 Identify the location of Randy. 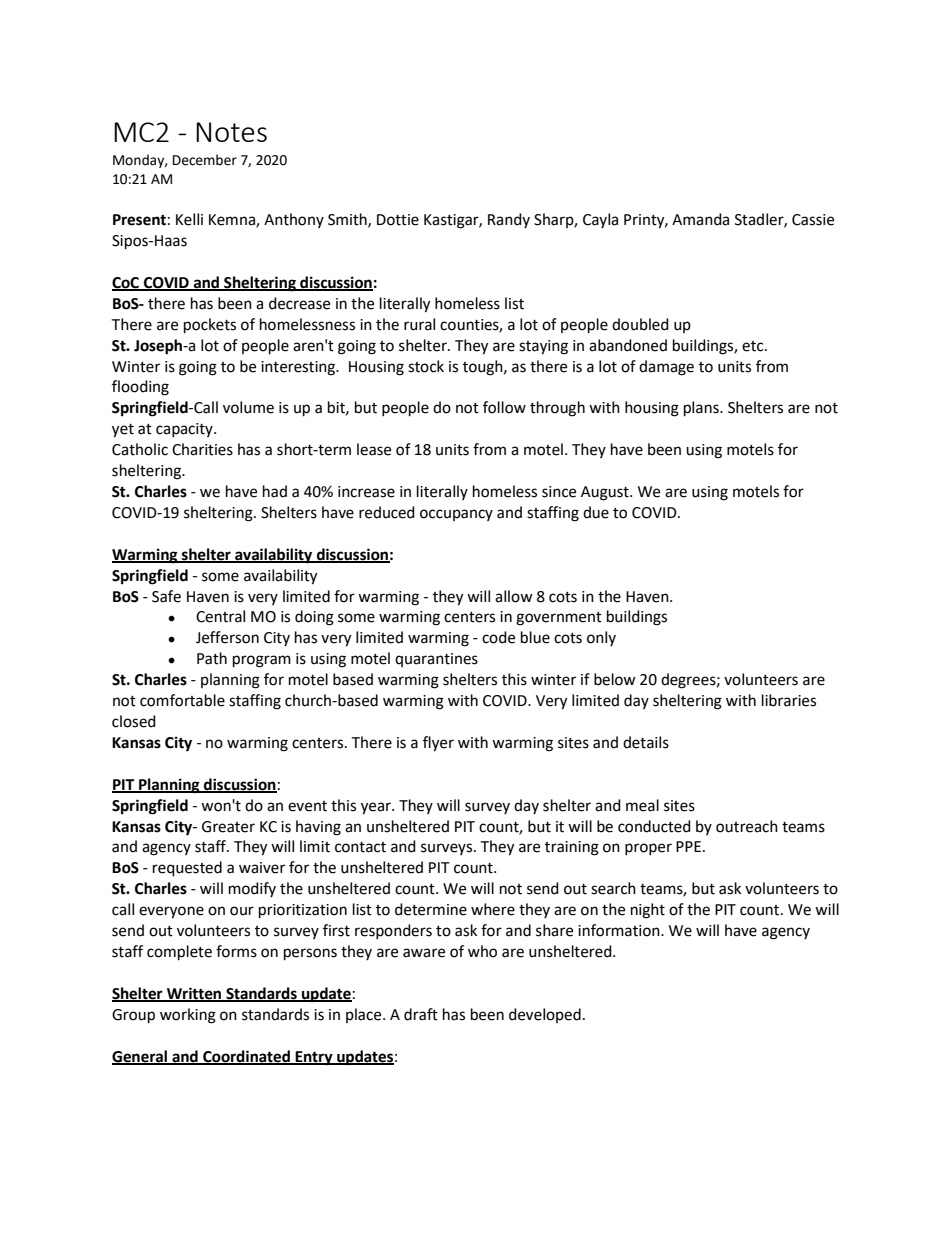
(509, 220).
